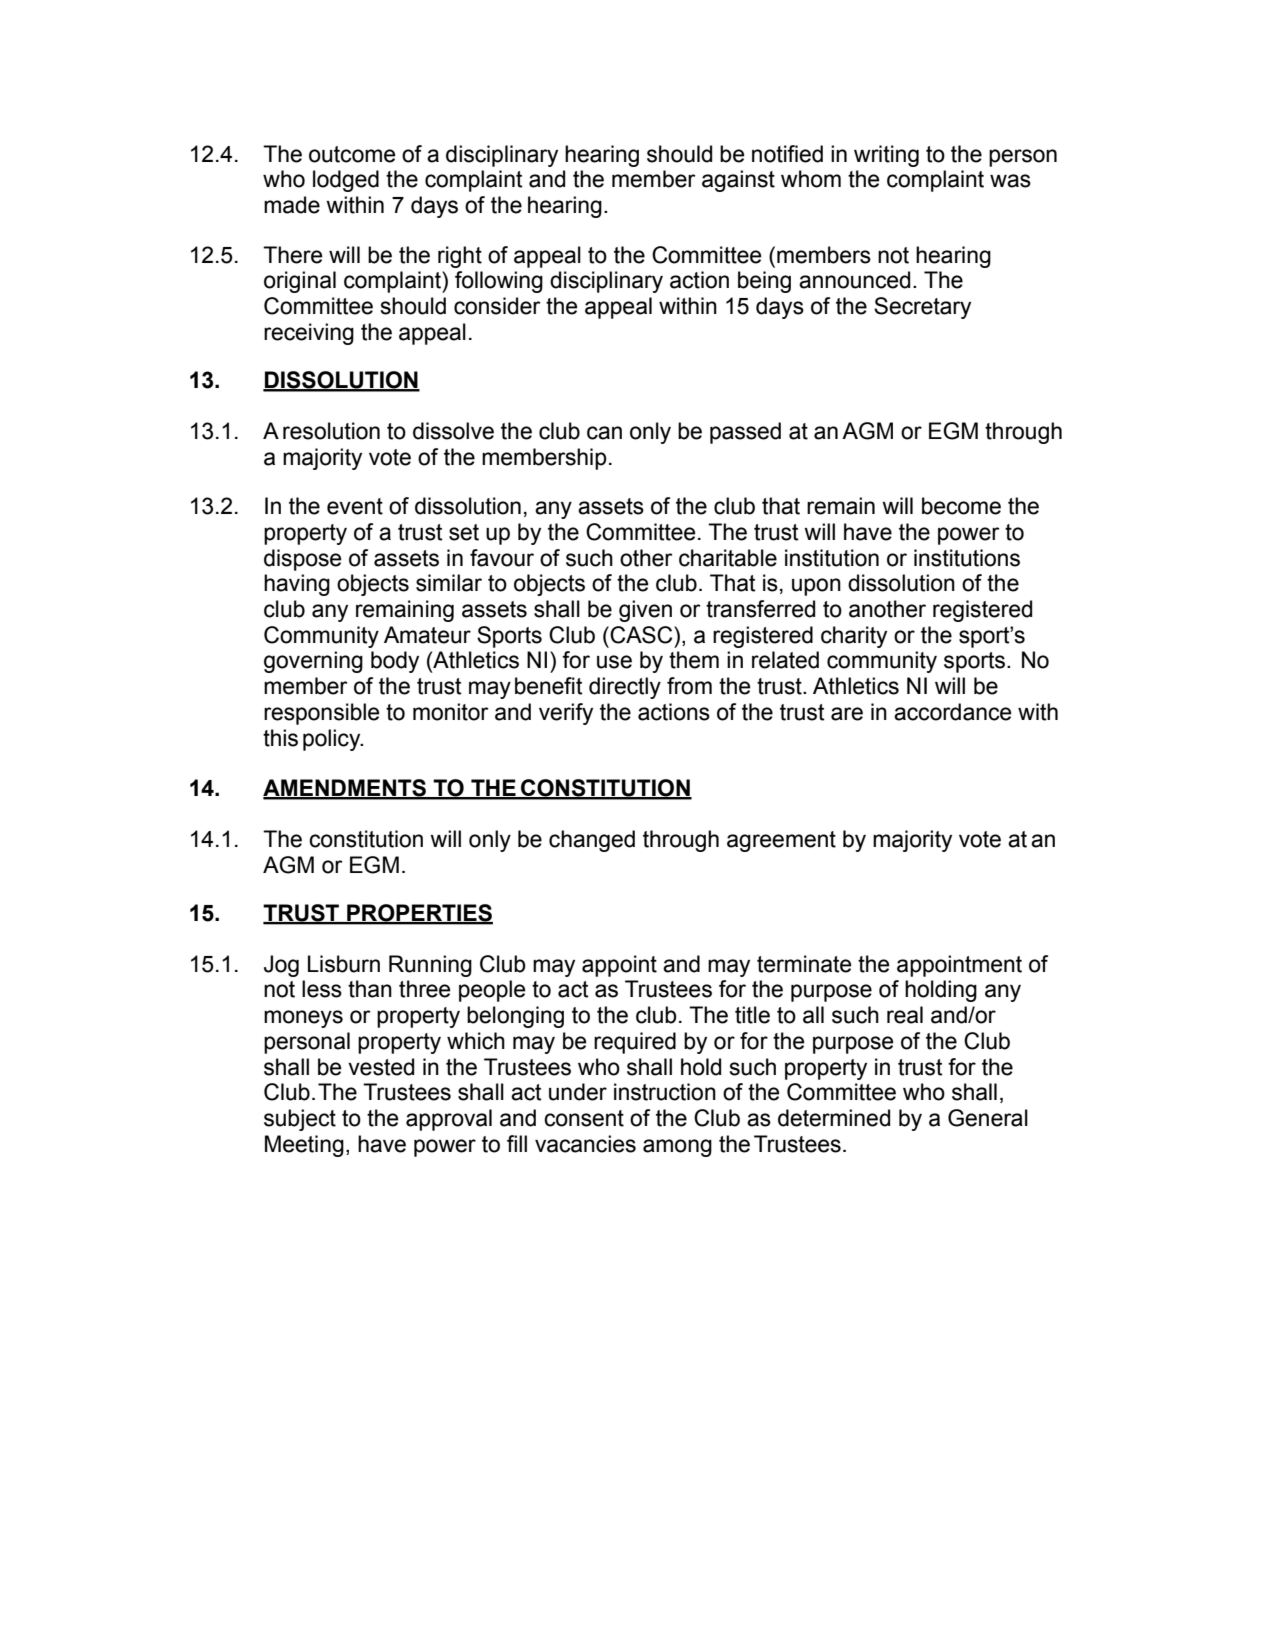 This page has width=1270, height=1643. I want to click on writing, so click(886, 156).
